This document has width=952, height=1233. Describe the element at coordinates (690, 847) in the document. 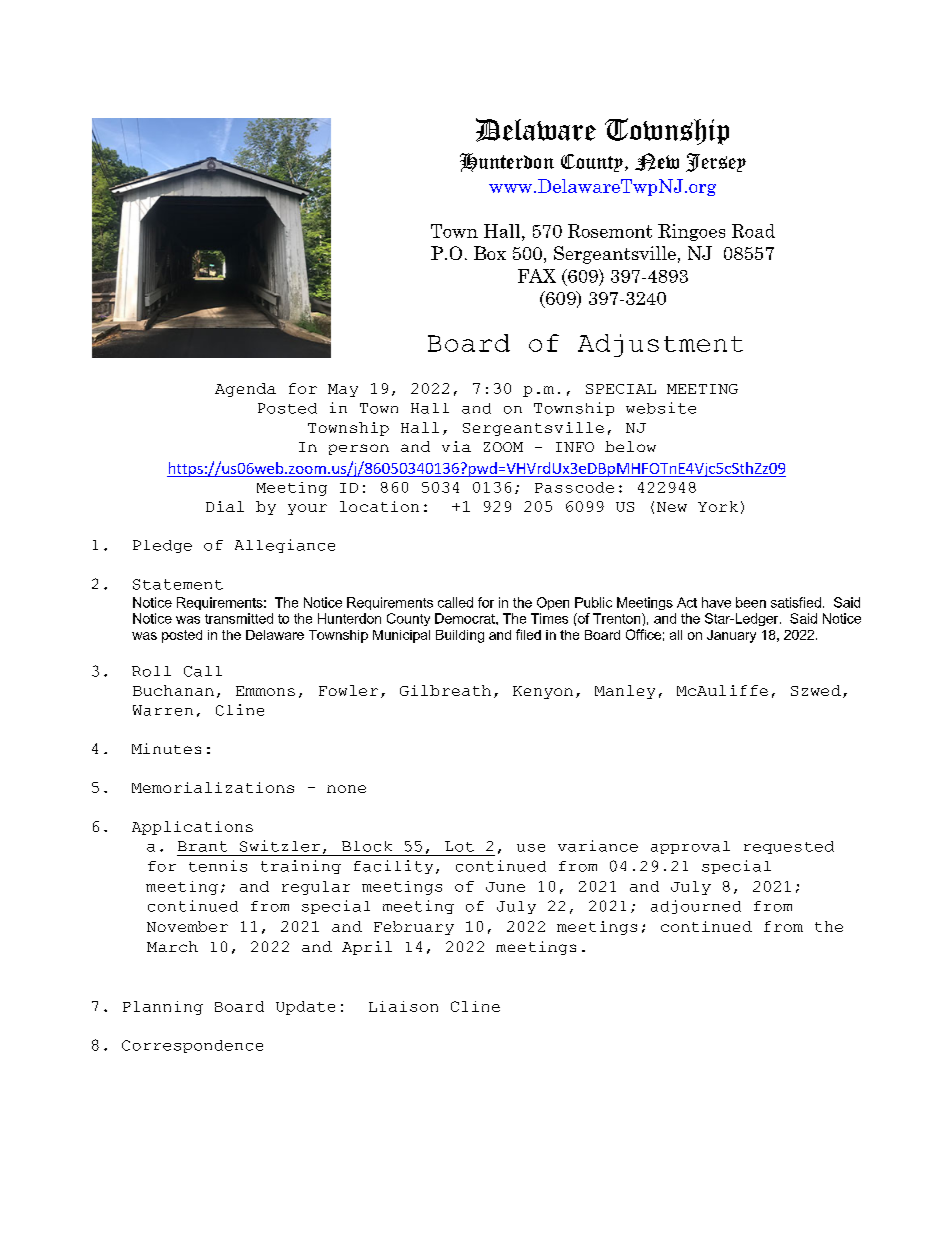

I see `approval` at that location.
